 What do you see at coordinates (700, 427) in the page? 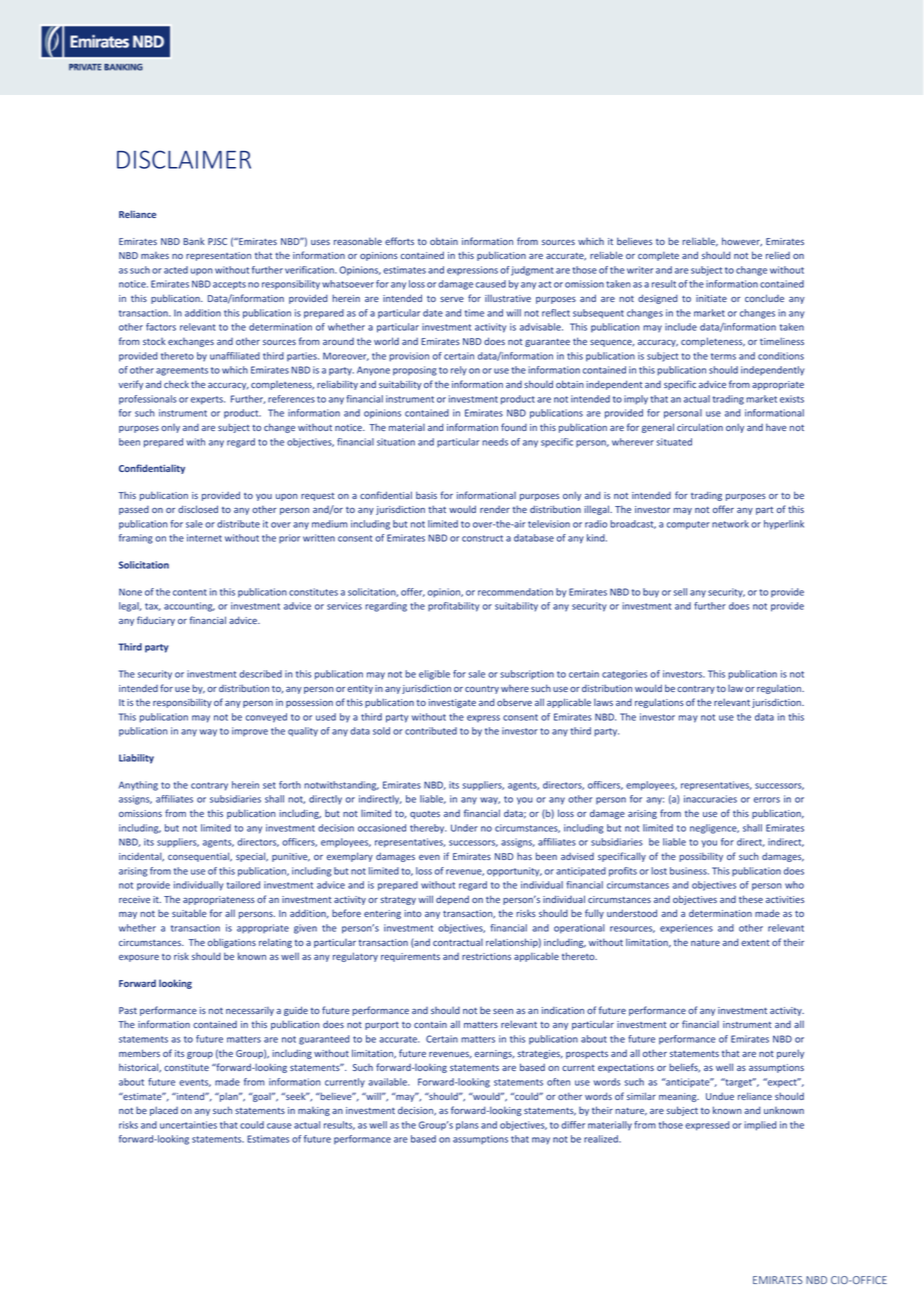
I see `circulation` at bounding box center [700, 427].
